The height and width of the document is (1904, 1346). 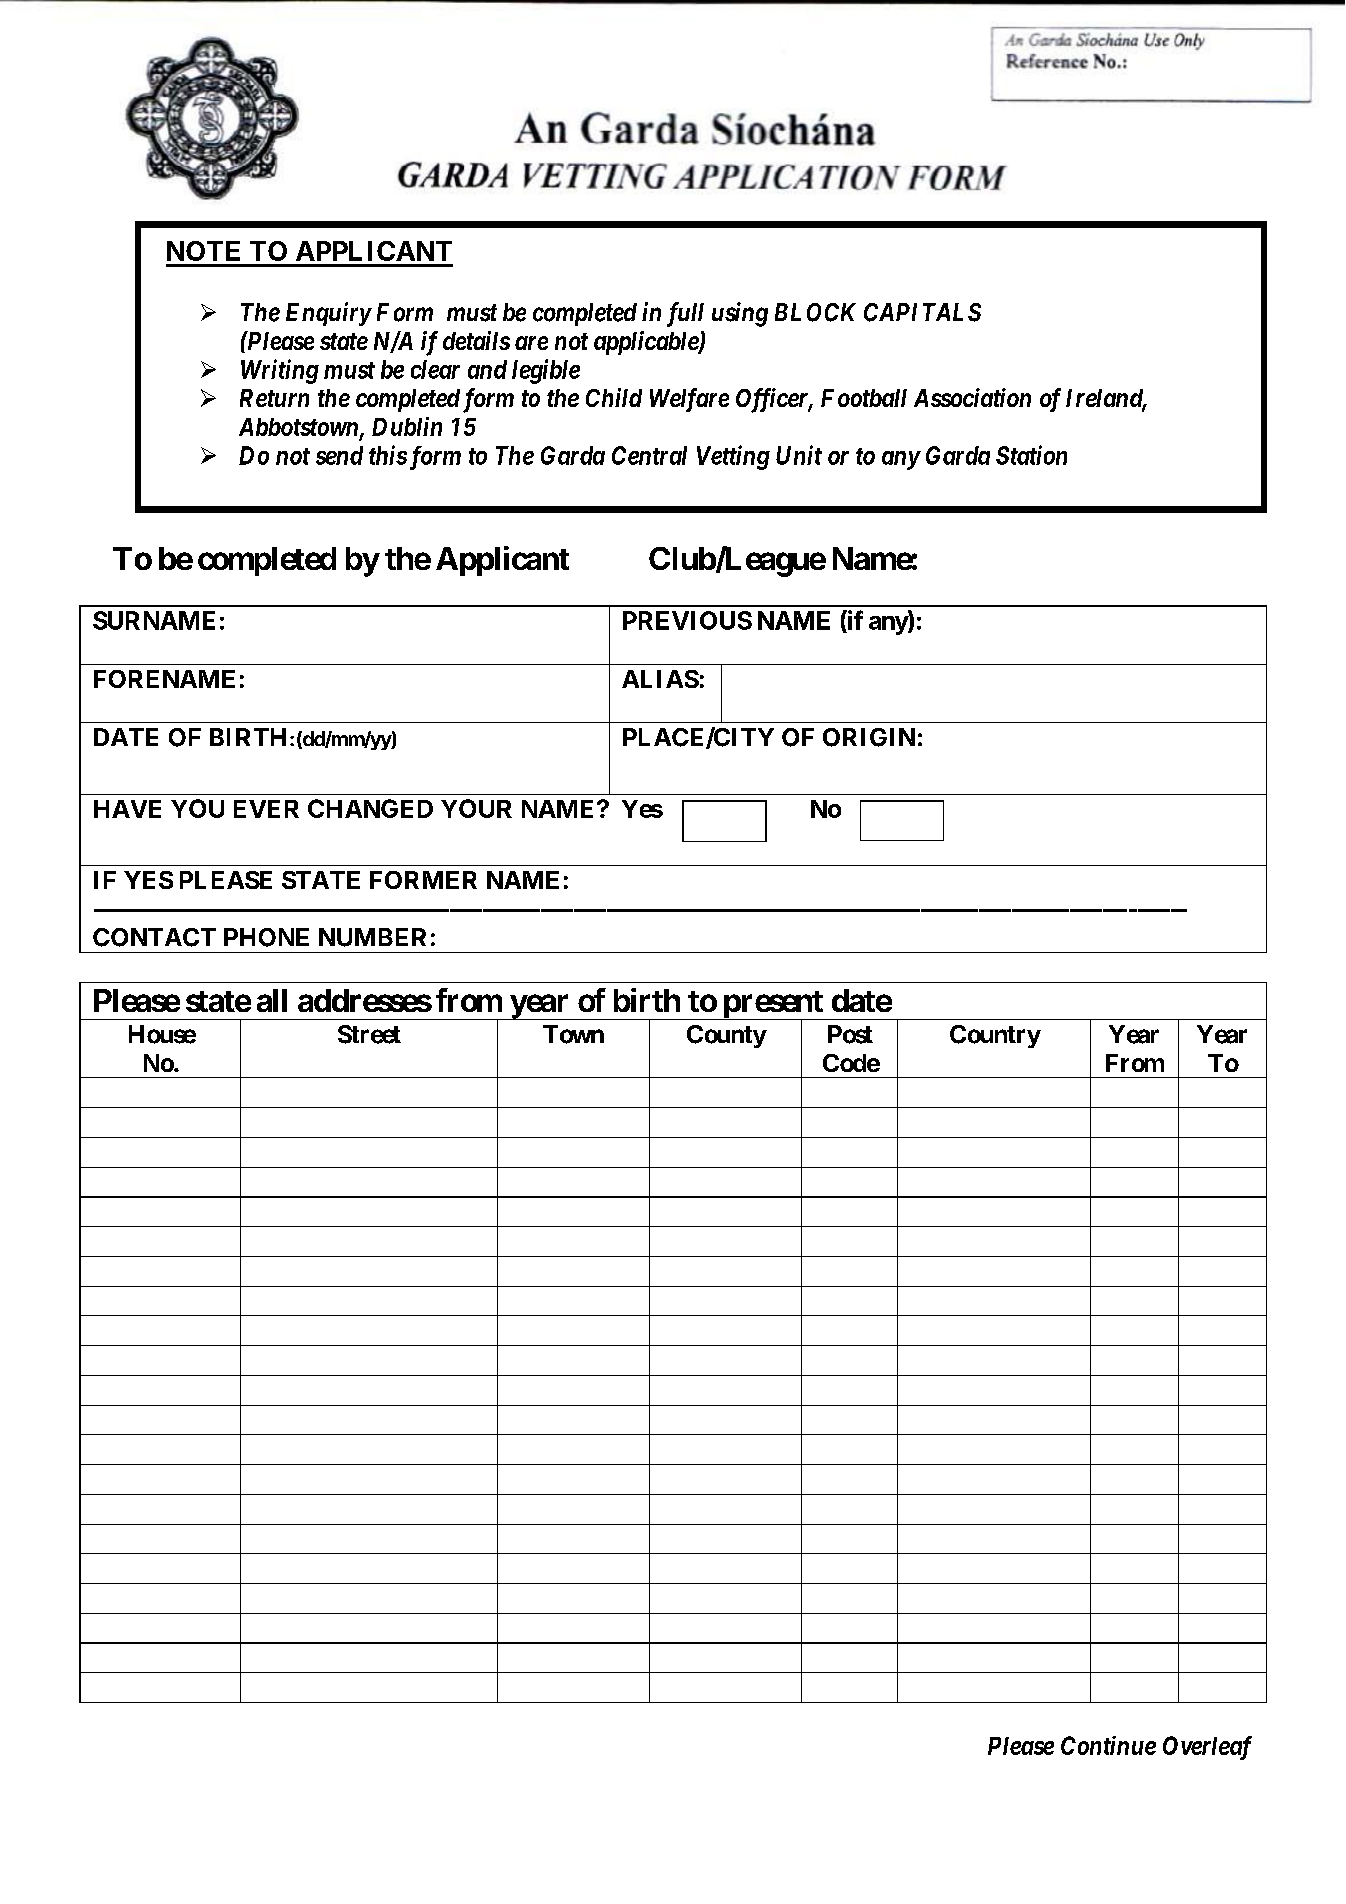 What do you see at coordinates (369, 1034) in the document?
I see `Street` at bounding box center [369, 1034].
